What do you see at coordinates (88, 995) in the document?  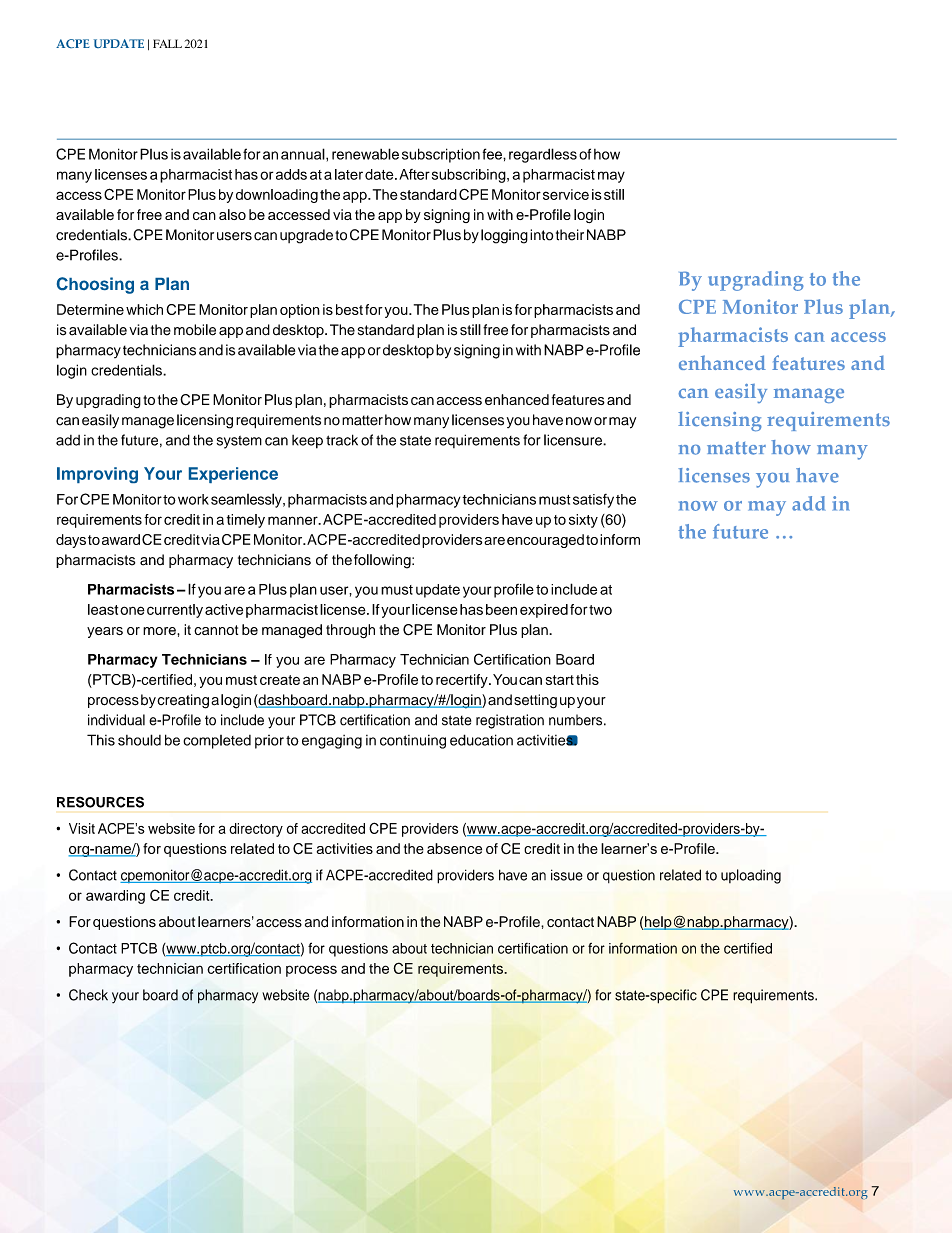 I see `Check` at bounding box center [88, 995].
